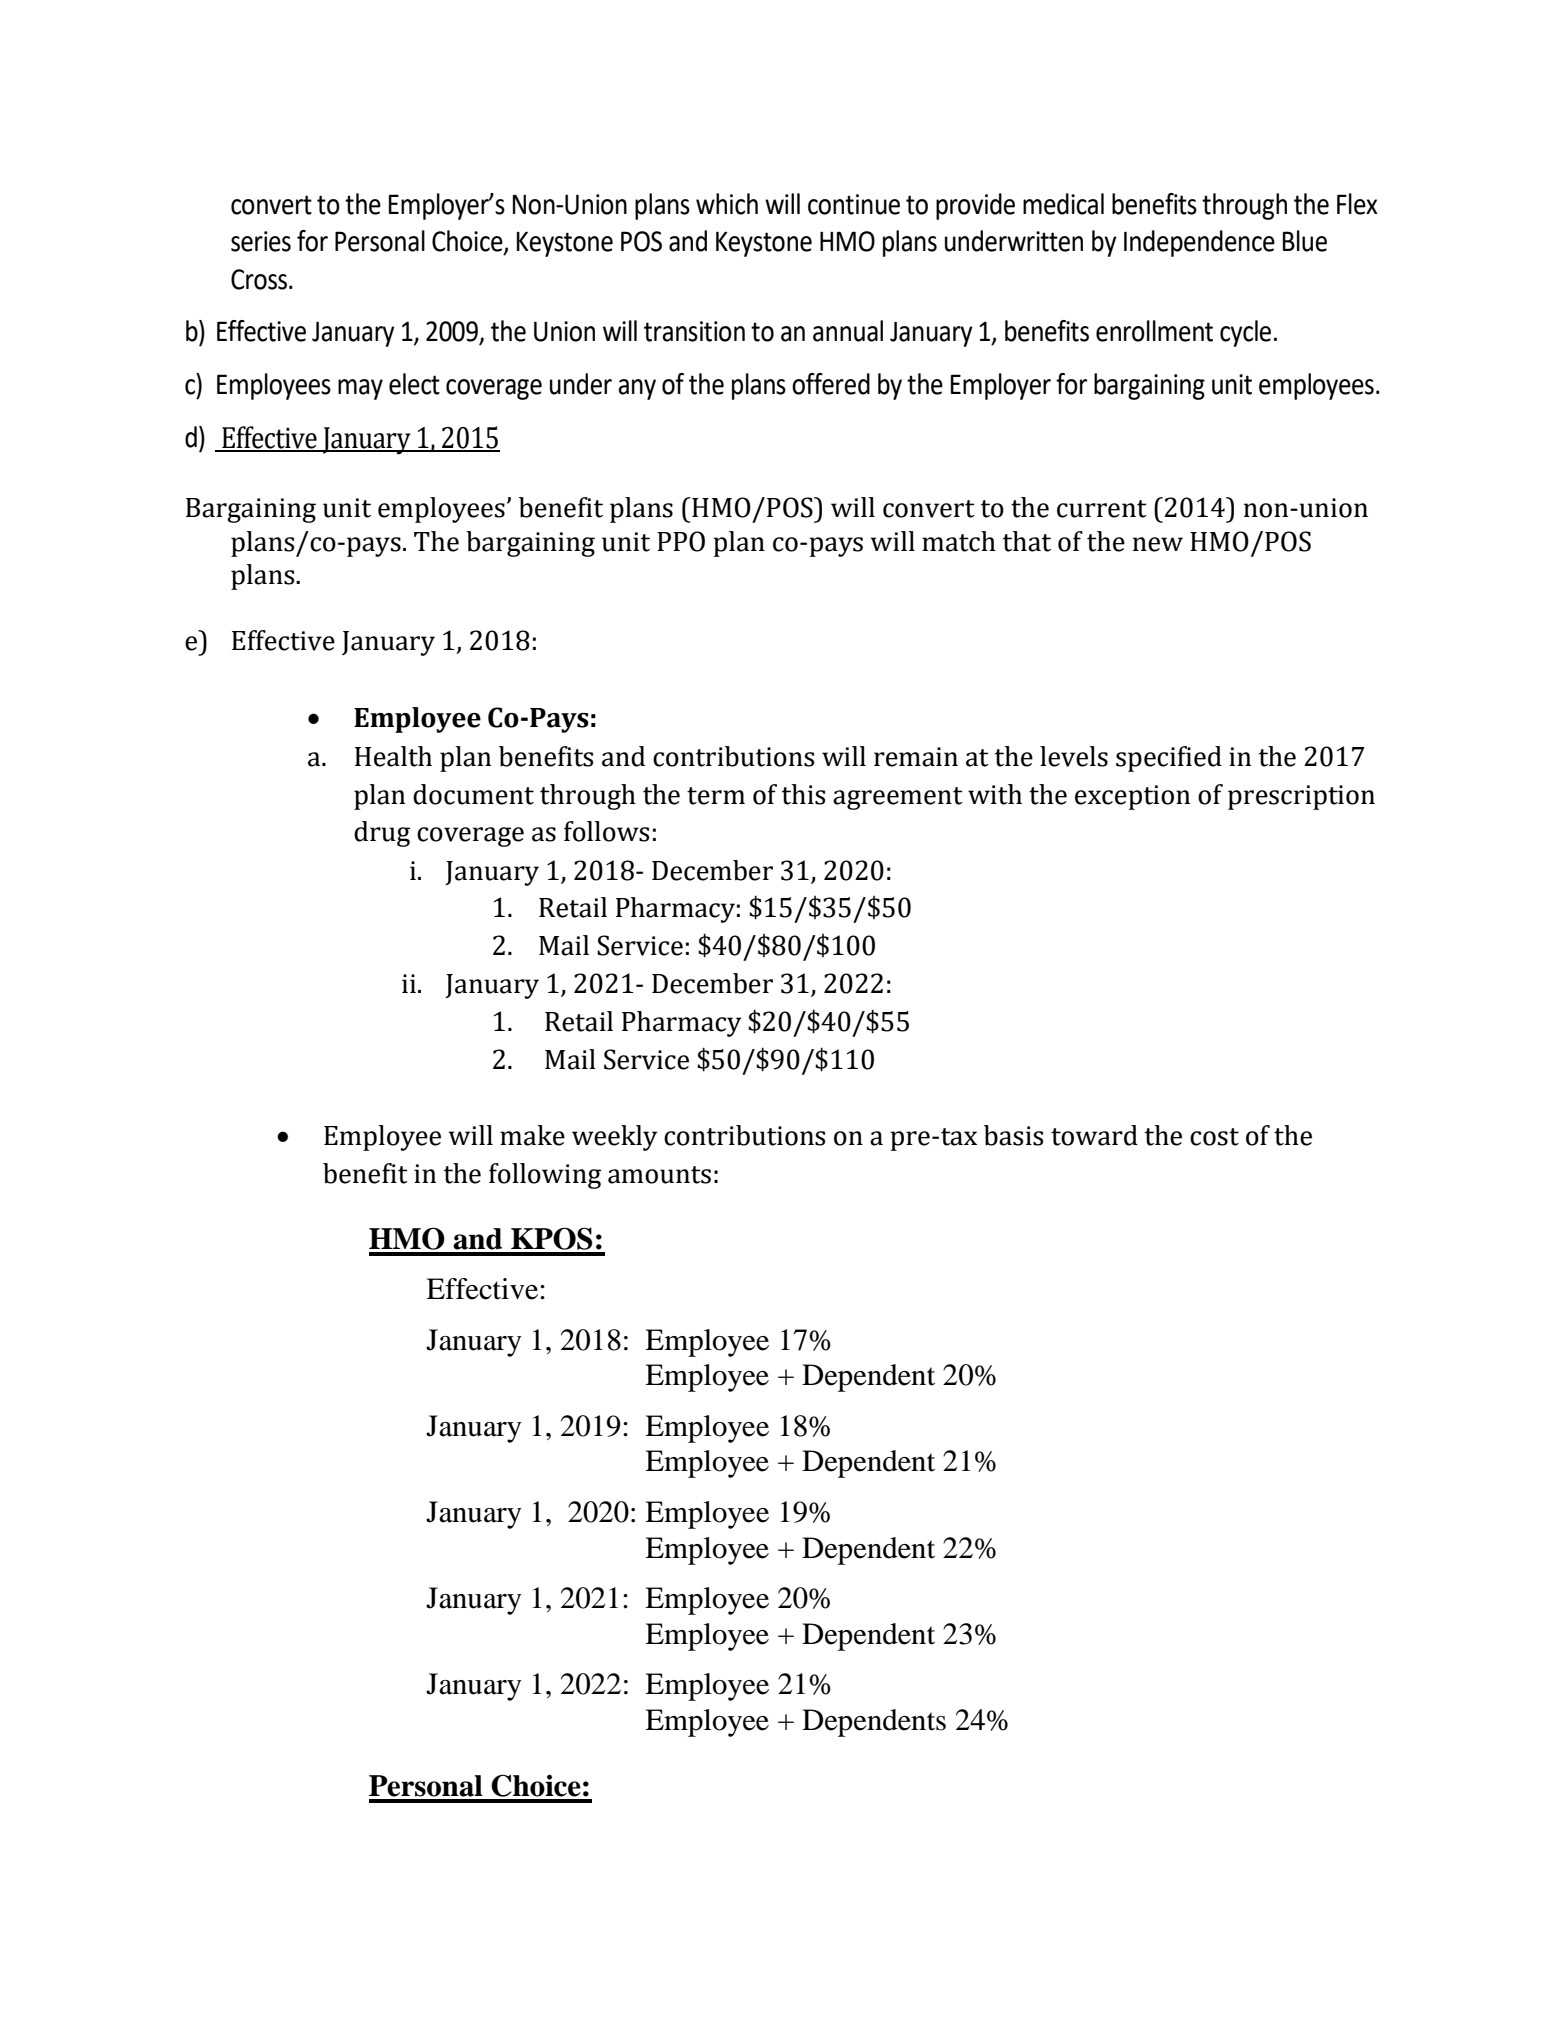  I want to click on Health, so click(393, 756).
